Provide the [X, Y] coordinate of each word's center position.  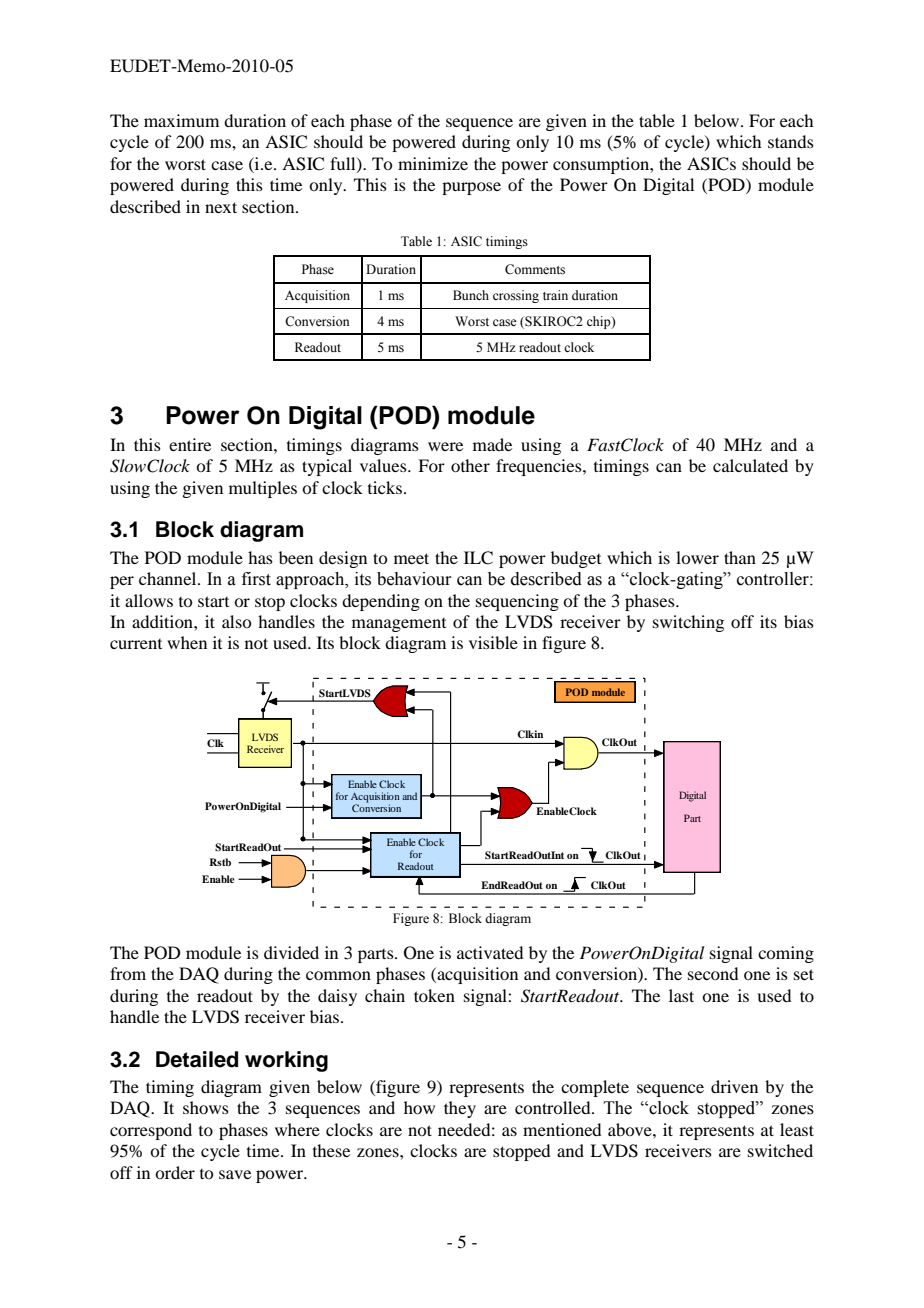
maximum [181, 120]
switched [780, 1150]
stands [791, 141]
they [460, 1109]
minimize [433, 163]
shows [206, 1107]
